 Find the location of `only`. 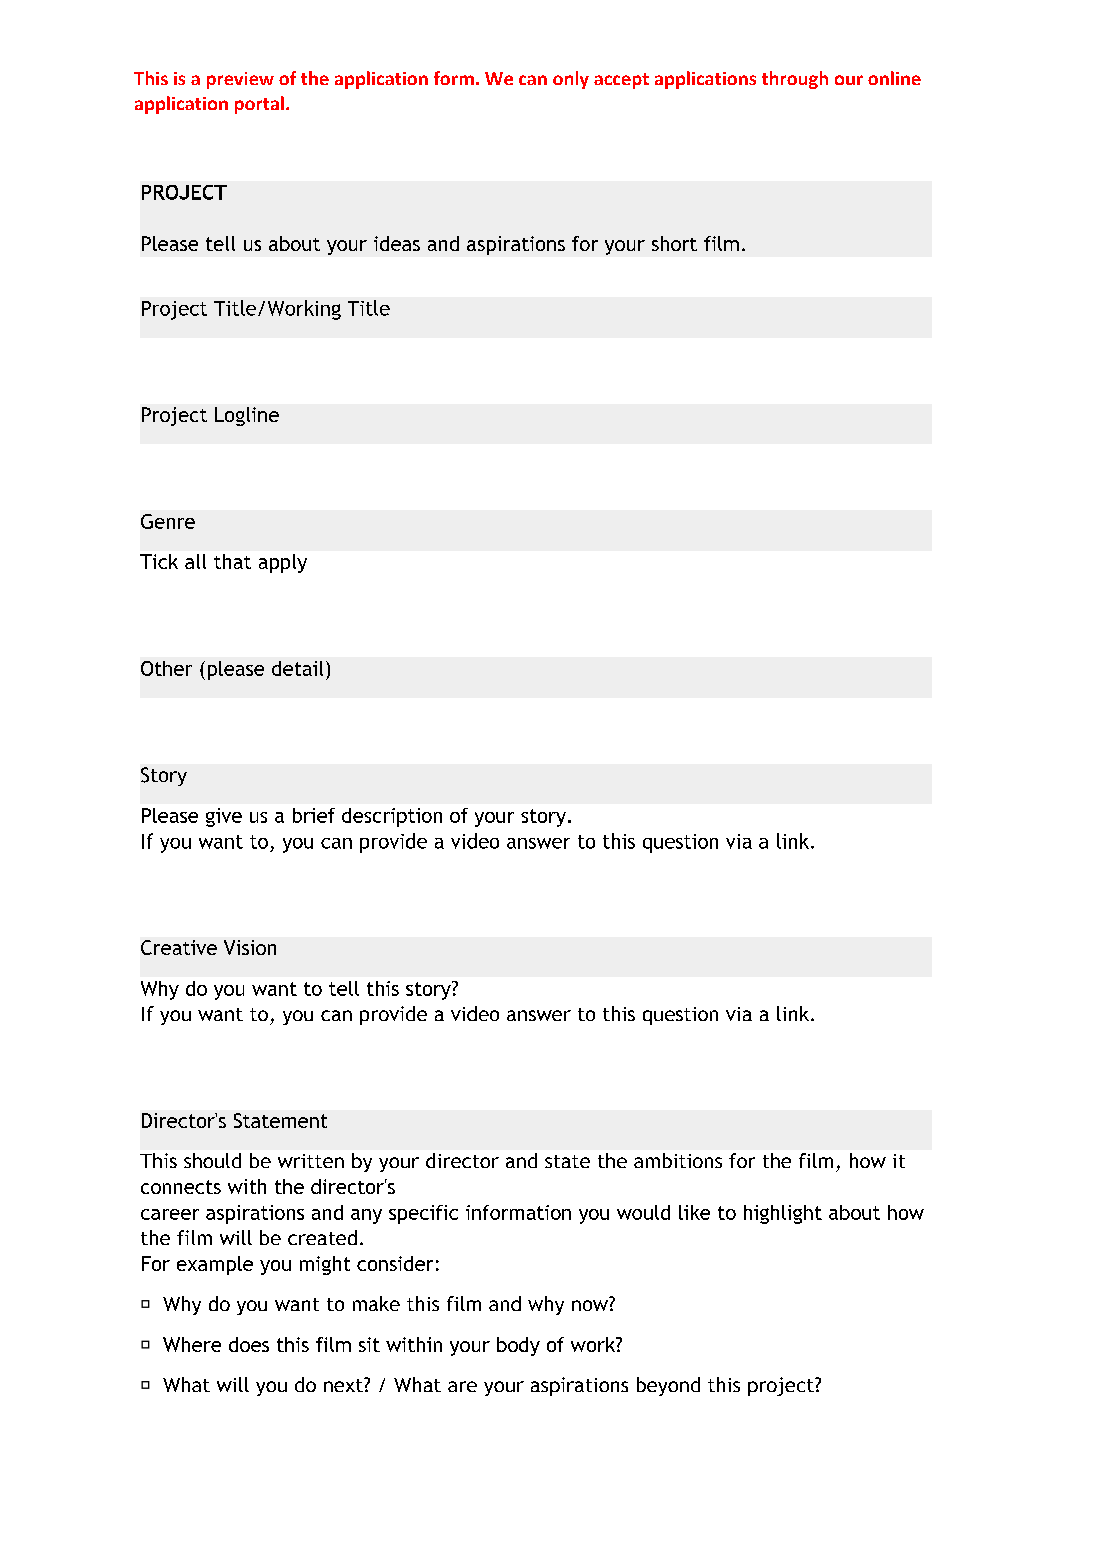

only is located at coordinates (571, 80).
